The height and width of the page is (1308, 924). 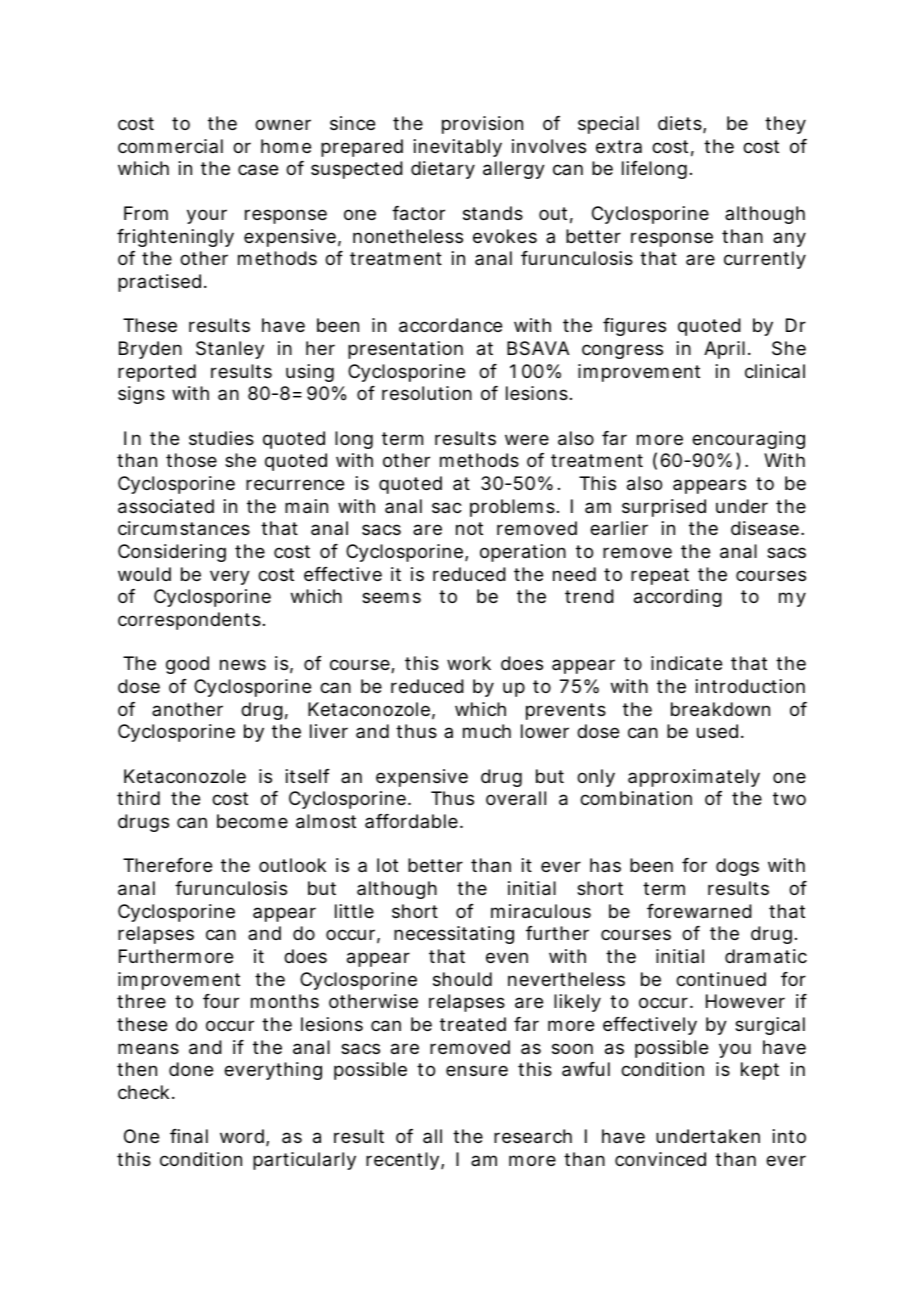 What do you see at coordinates (469, 663) in the page?
I see `work` at bounding box center [469, 663].
